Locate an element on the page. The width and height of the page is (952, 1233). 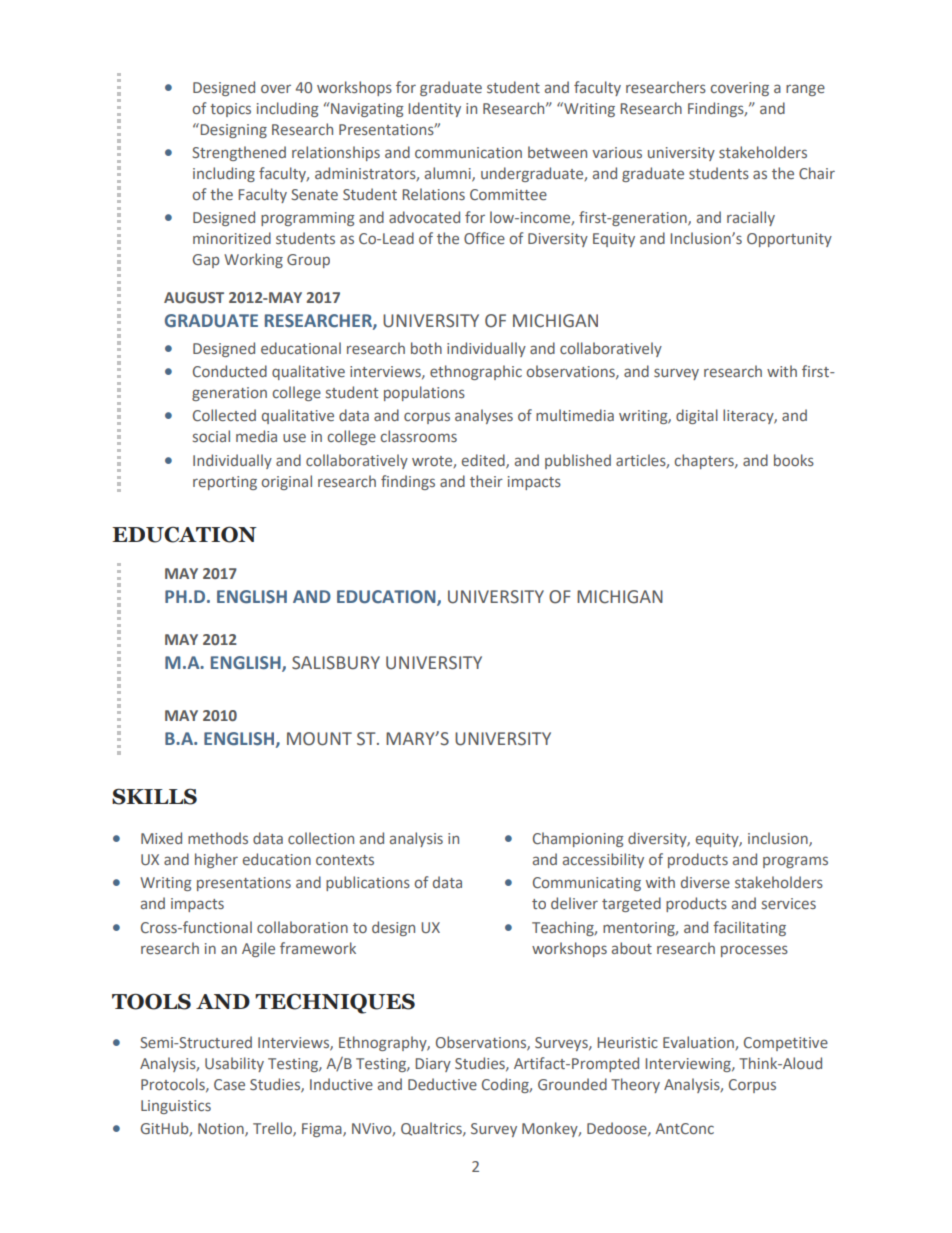
ethnographic is located at coordinates (476, 372).
